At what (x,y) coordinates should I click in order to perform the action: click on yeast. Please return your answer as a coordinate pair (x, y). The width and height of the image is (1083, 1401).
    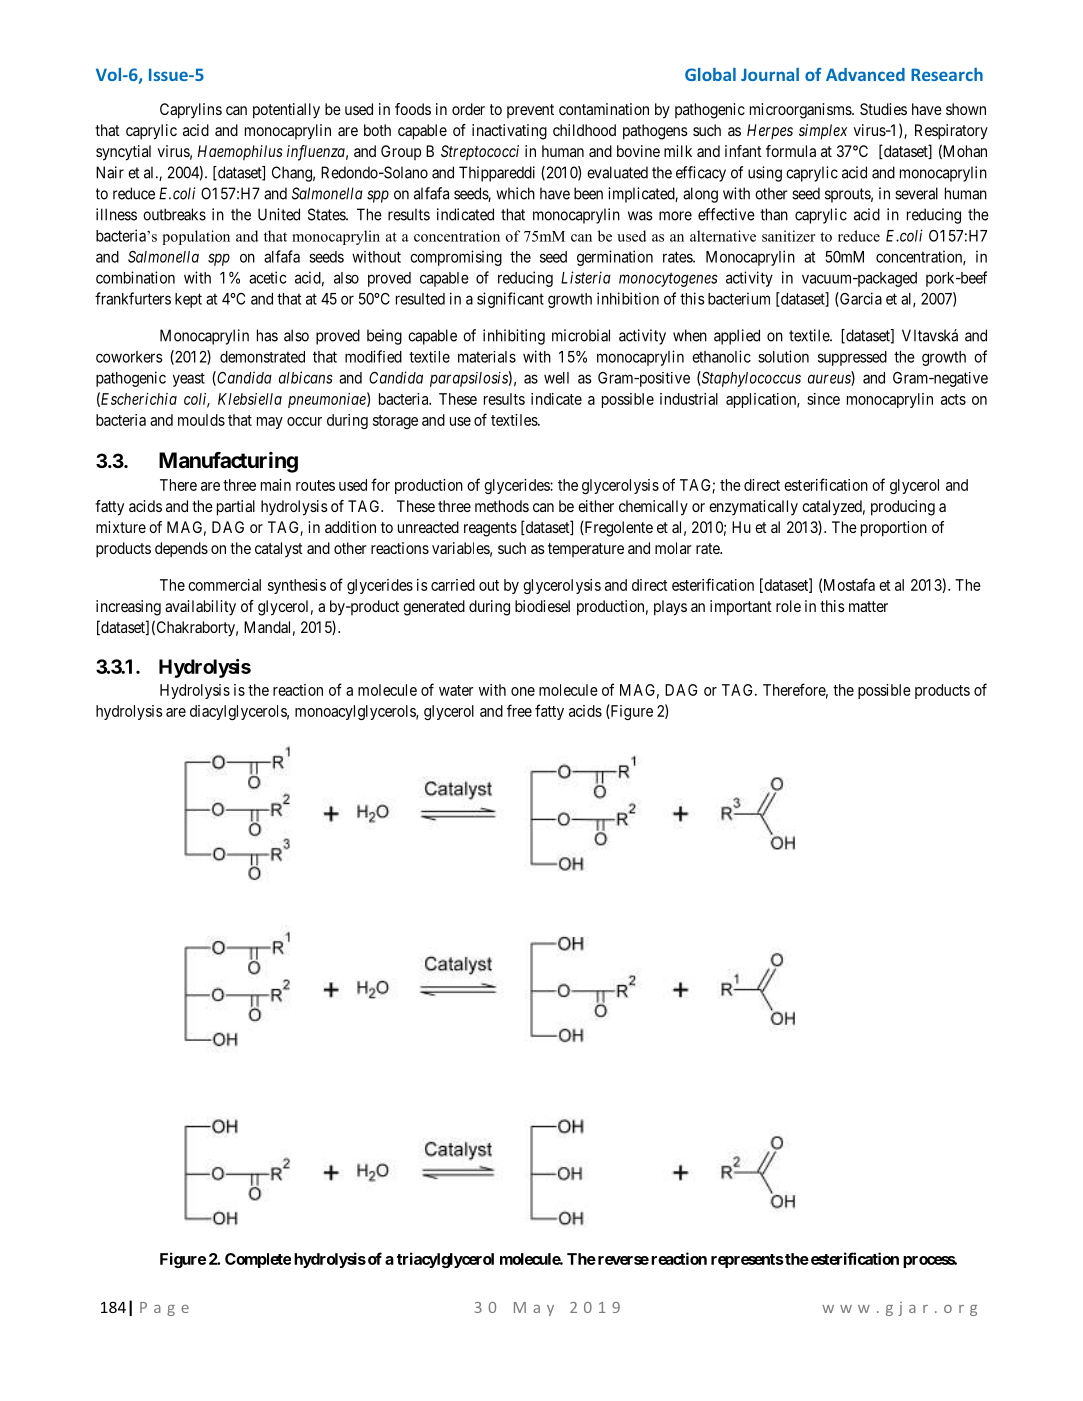
    Looking at the image, I should click on (189, 380).
